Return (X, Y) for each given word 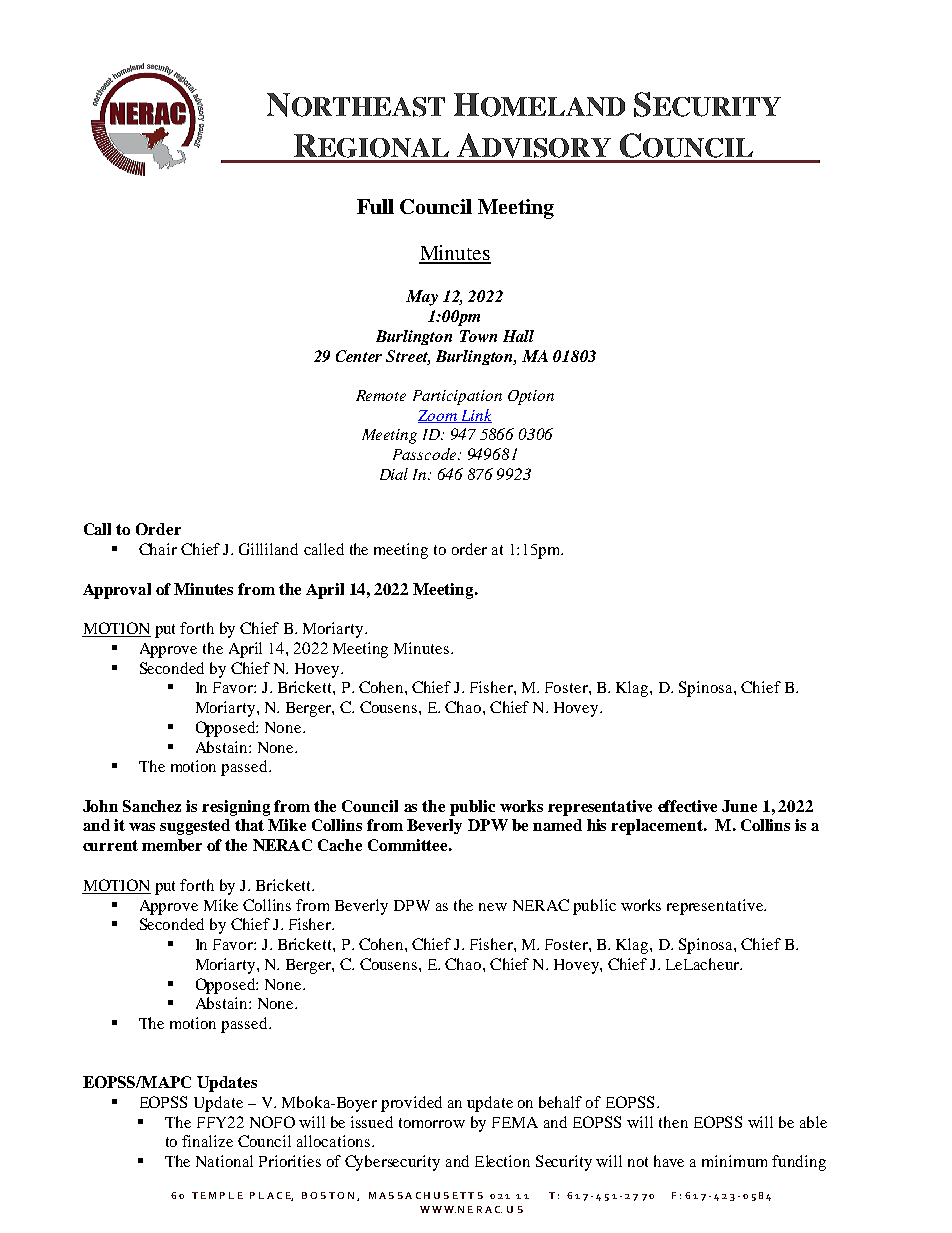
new (493, 907)
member (172, 845)
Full (375, 206)
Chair (158, 549)
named (557, 825)
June (739, 806)
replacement (658, 827)
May (422, 298)
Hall (518, 336)
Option (531, 397)
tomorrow (432, 1123)
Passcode (426, 454)
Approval (117, 591)
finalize (207, 1141)
